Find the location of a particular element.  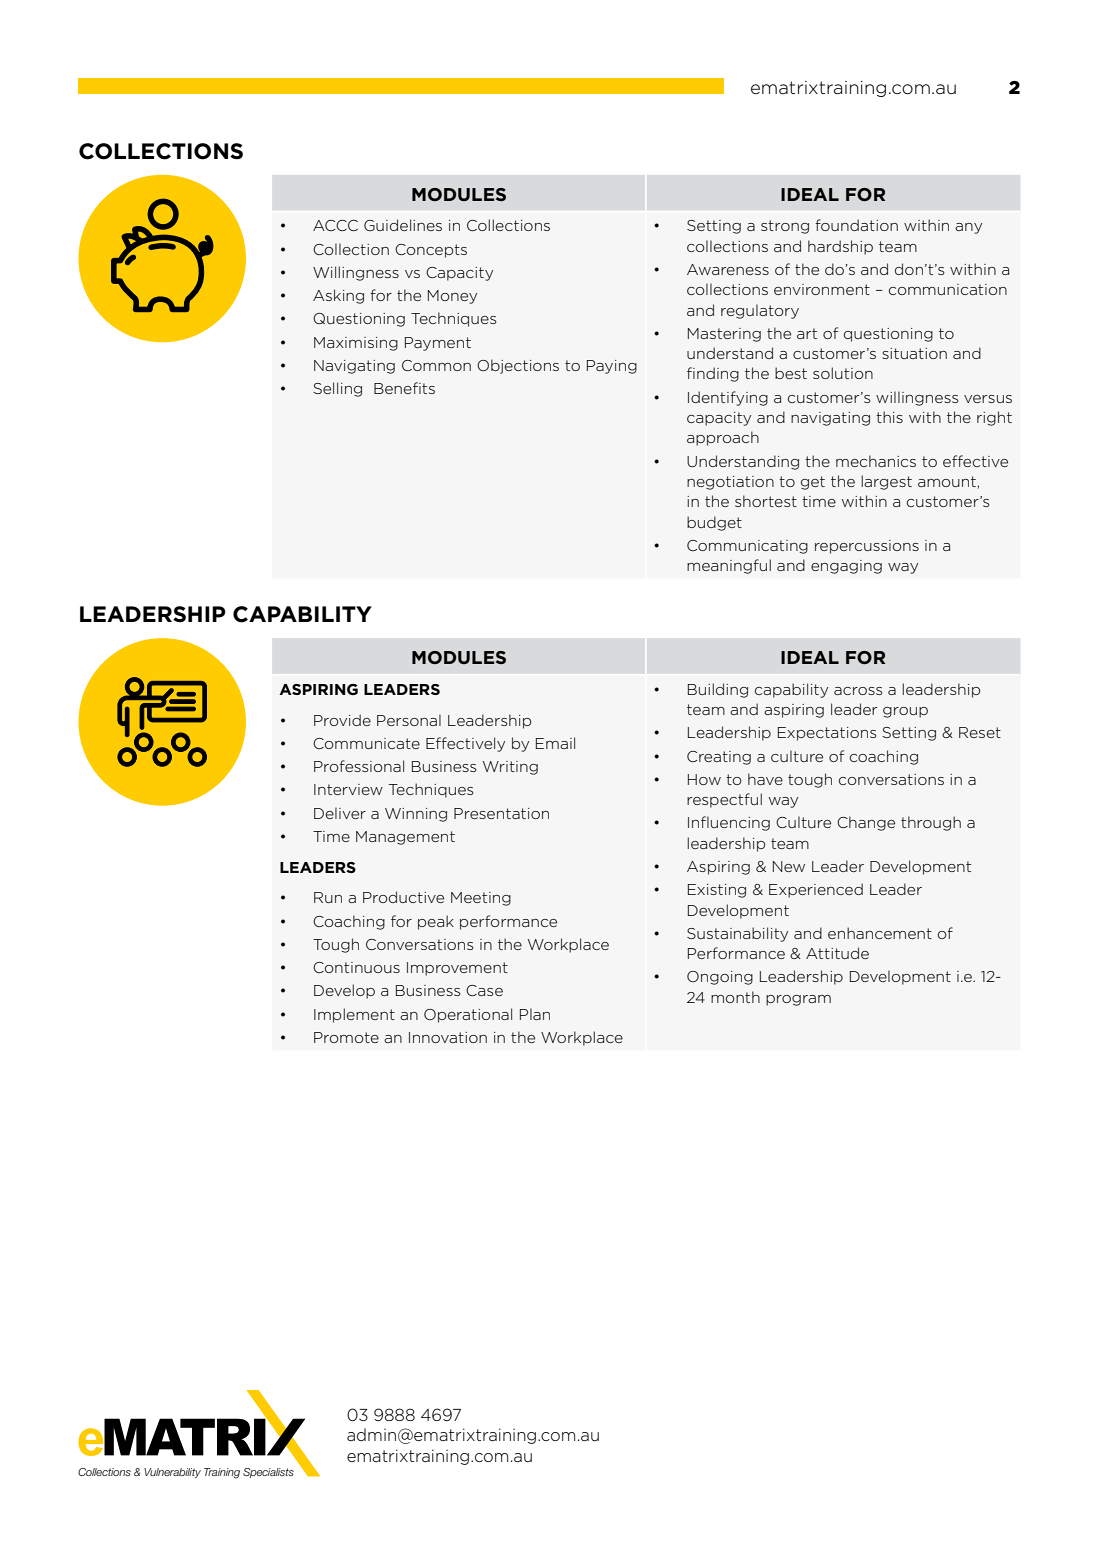

hardship is located at coordinates (840, 247).
